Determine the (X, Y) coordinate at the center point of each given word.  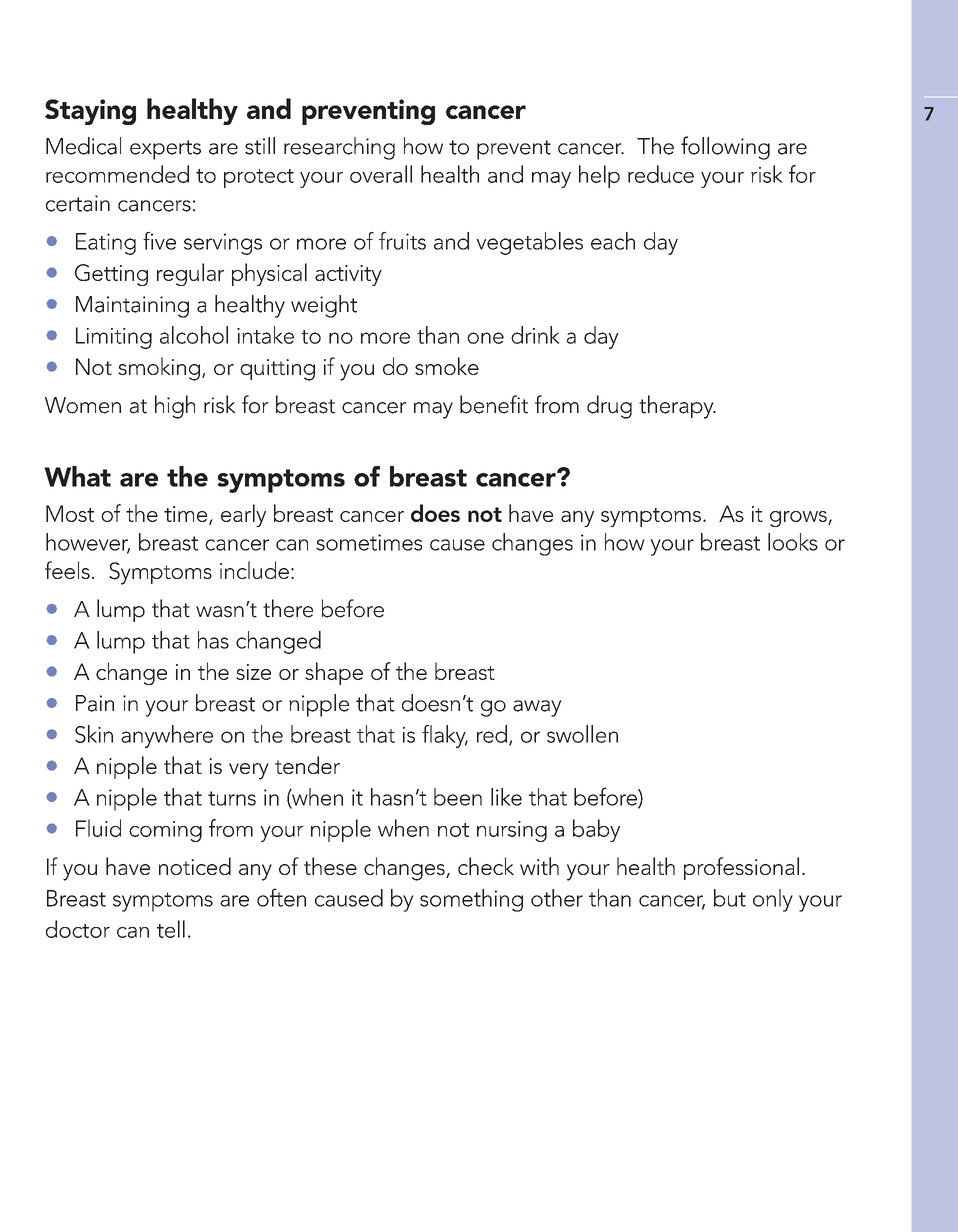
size (253, 672)
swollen (582, 734)
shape (334, 673)
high (175, 407)
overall (381, 174)
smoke (447, 366)
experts (165, 150)
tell (171, 929)
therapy (677, 407)
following (725, 148)
